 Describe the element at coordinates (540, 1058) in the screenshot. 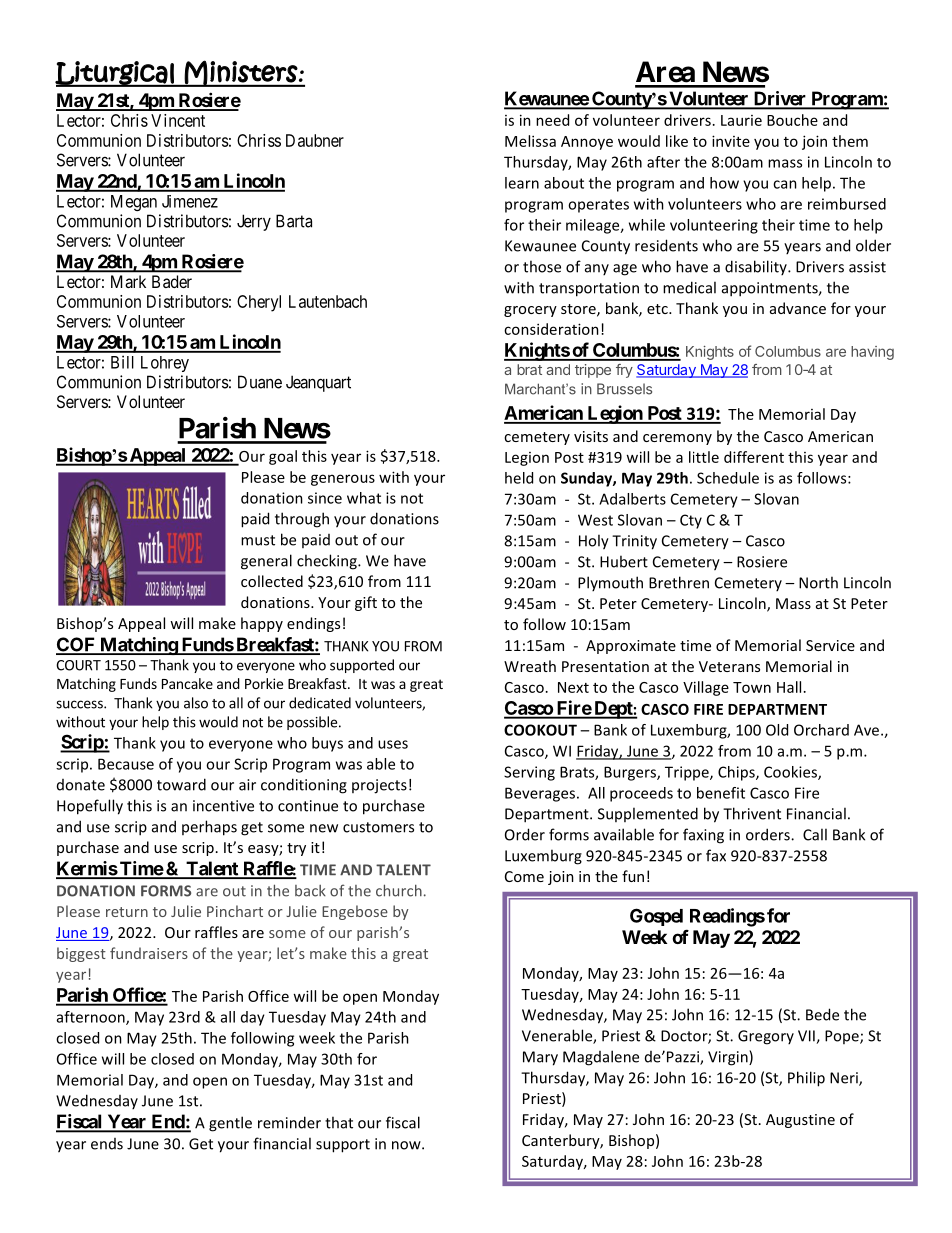

I see `Mary` at that location.
